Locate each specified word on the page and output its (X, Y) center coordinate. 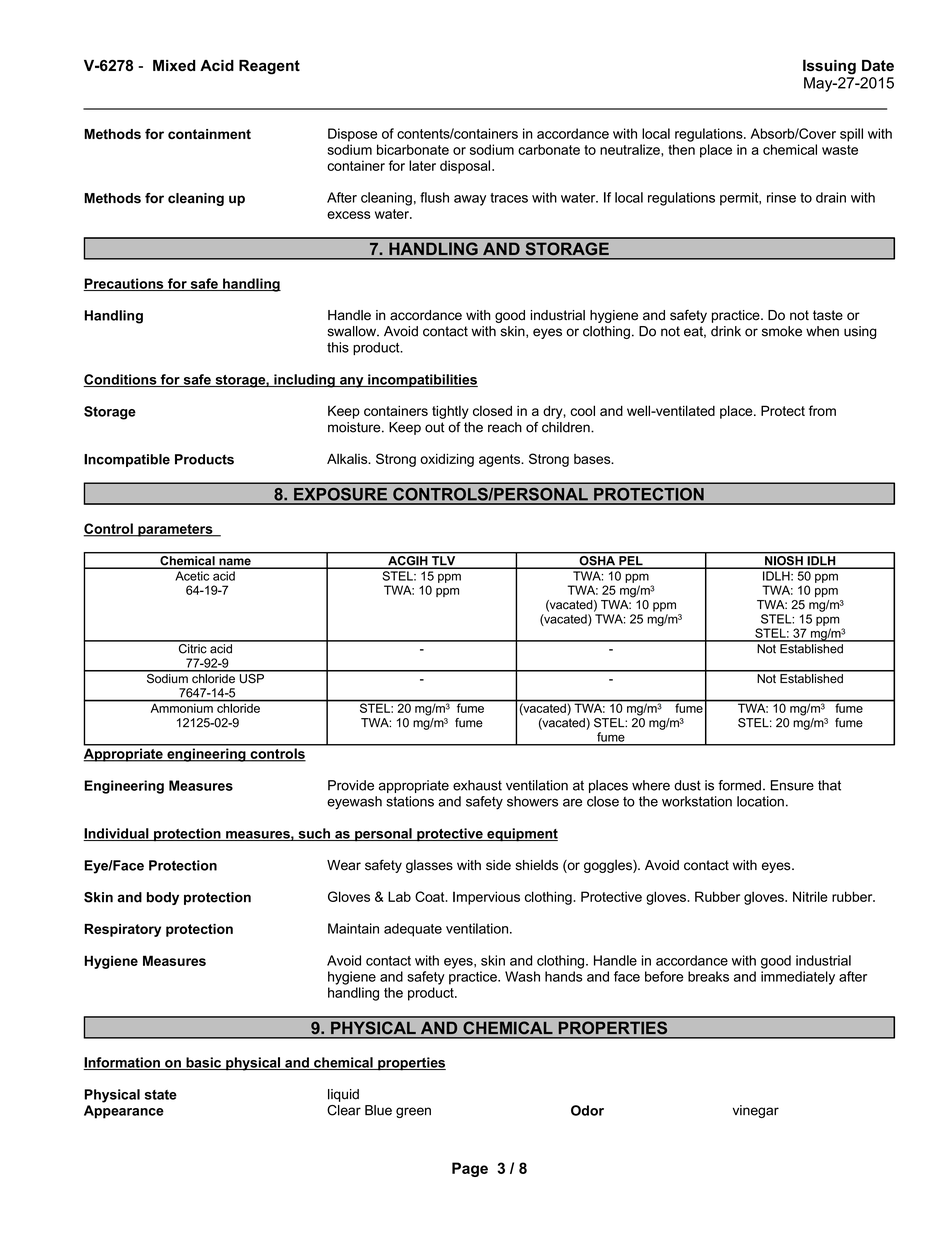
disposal (466, 167)
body (163, 898)
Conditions (121, 380)
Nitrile (810, 896)
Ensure (792, 785)
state (161, 1095)
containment (209, 134)
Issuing (829, 67)
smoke (782, 331)
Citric (192, 647)
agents (500, 460)
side (498, 865)
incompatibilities (422, 381)
